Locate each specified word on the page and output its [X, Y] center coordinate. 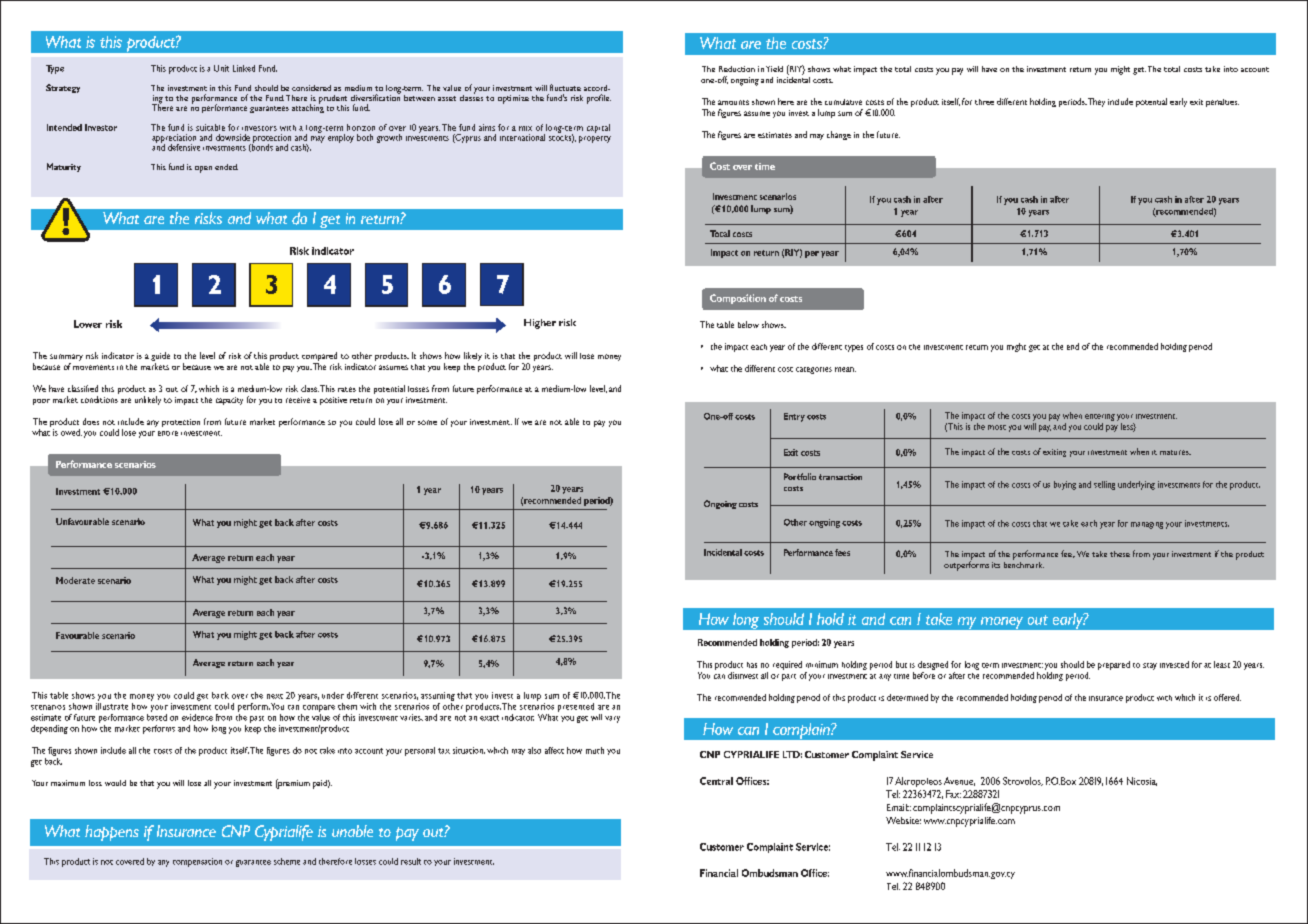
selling [1104, 485]
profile [599, 99]
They [1096, 102]
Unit [221, 68]
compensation [197, 862]
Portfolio [800, 476]
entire [168, 433]
